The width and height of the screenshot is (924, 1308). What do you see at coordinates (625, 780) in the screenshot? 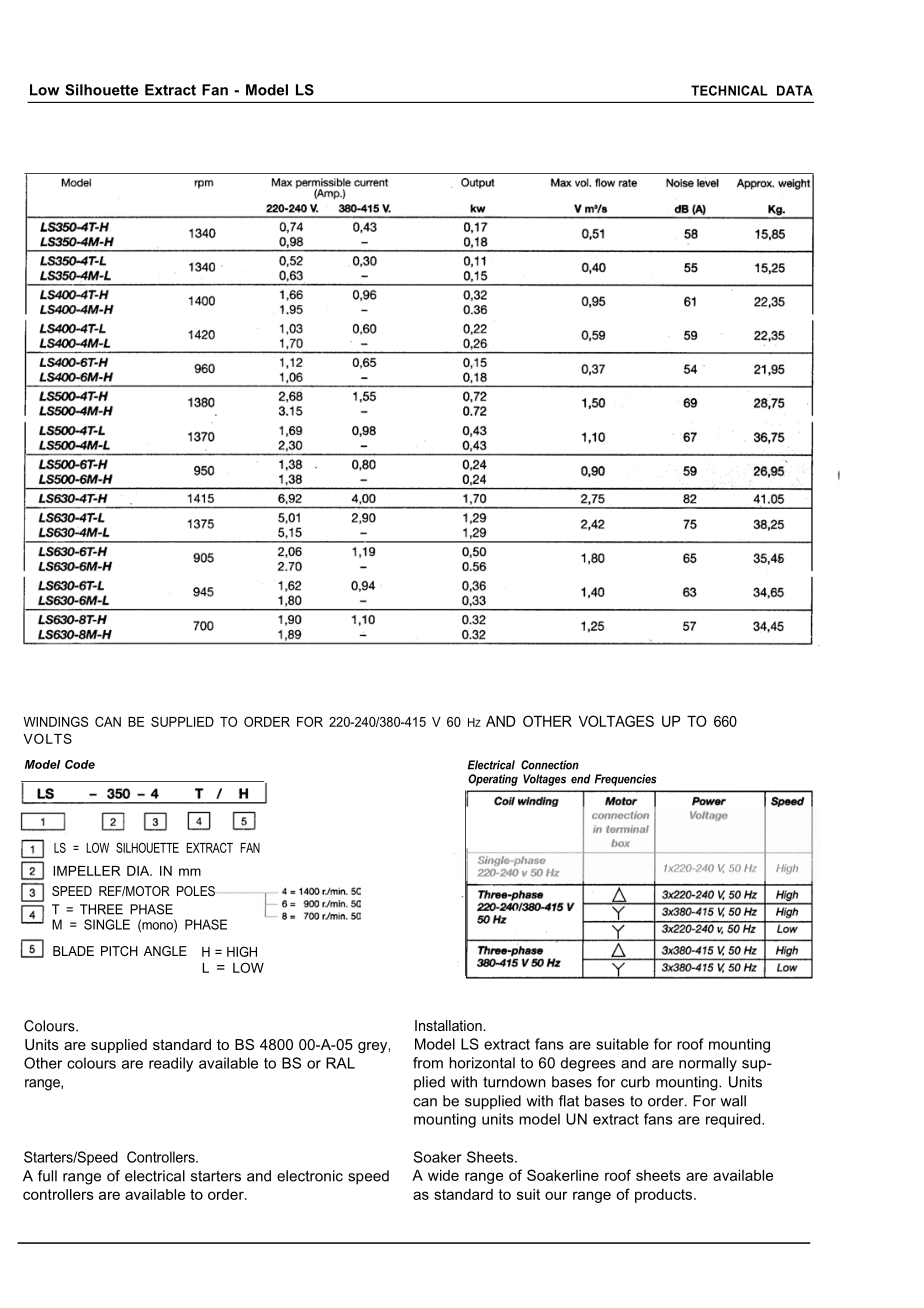
I see `Frequencies` at bounding box center [625, 780].
